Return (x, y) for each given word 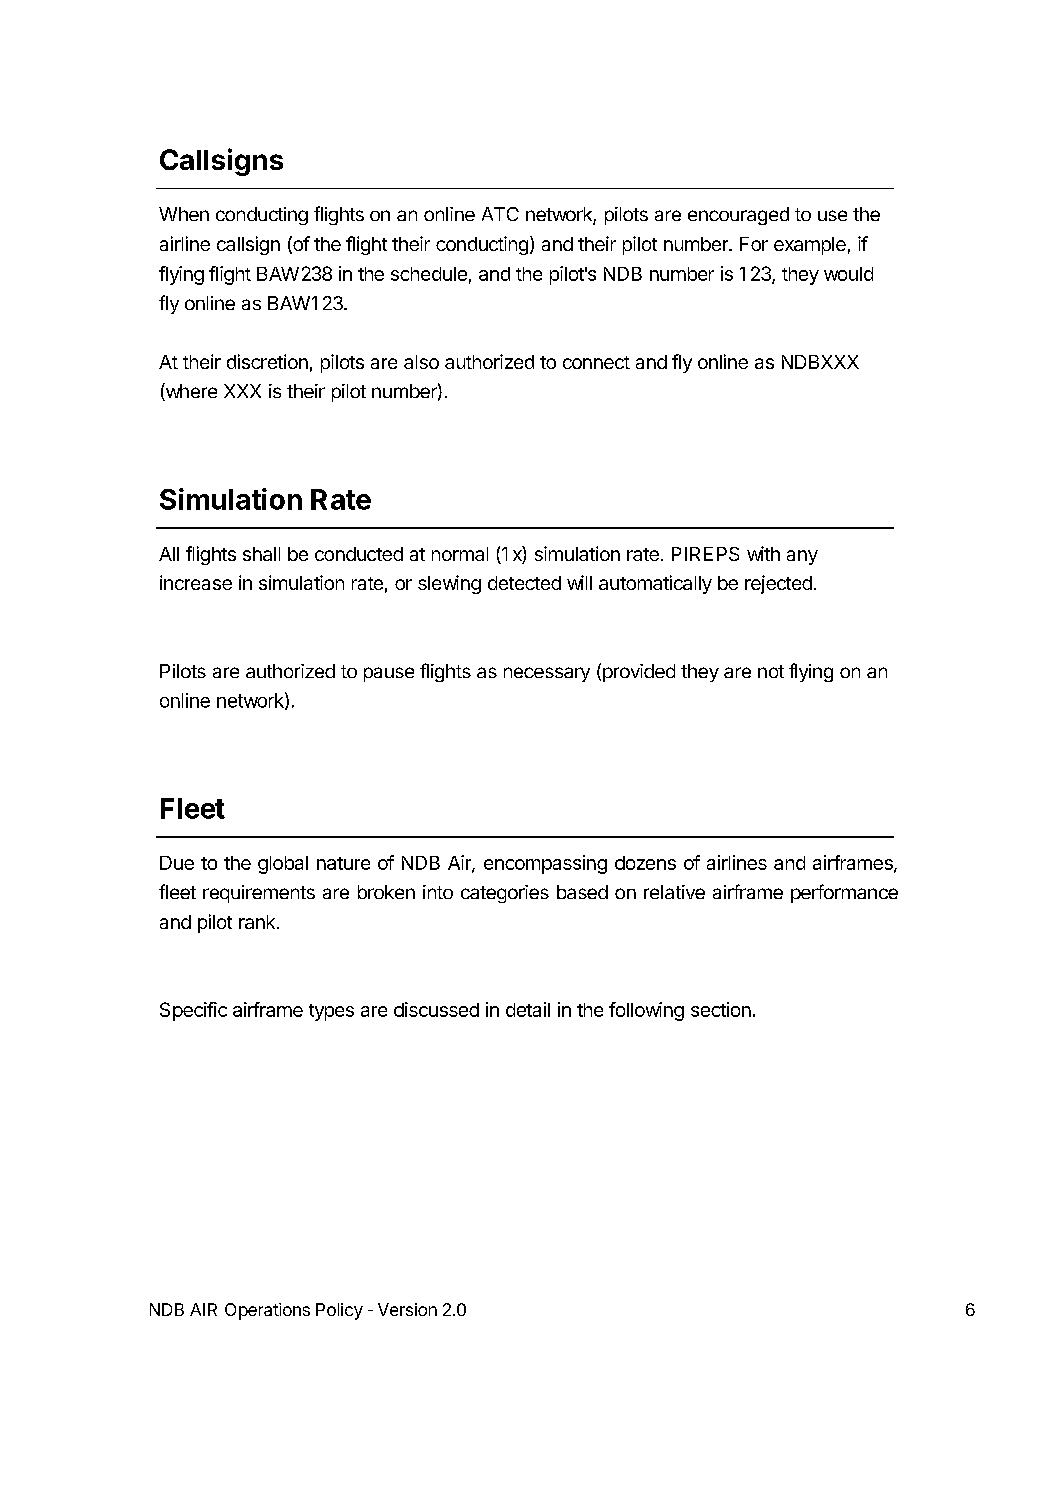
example (810, 246)
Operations (267, 1311)
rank (257, 922)
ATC (500, 214)
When (184, 214)
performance (844, 893)
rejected (778, 584)
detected (524, 583)
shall (261, 554)
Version (407, 1309)
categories (505, 894)
